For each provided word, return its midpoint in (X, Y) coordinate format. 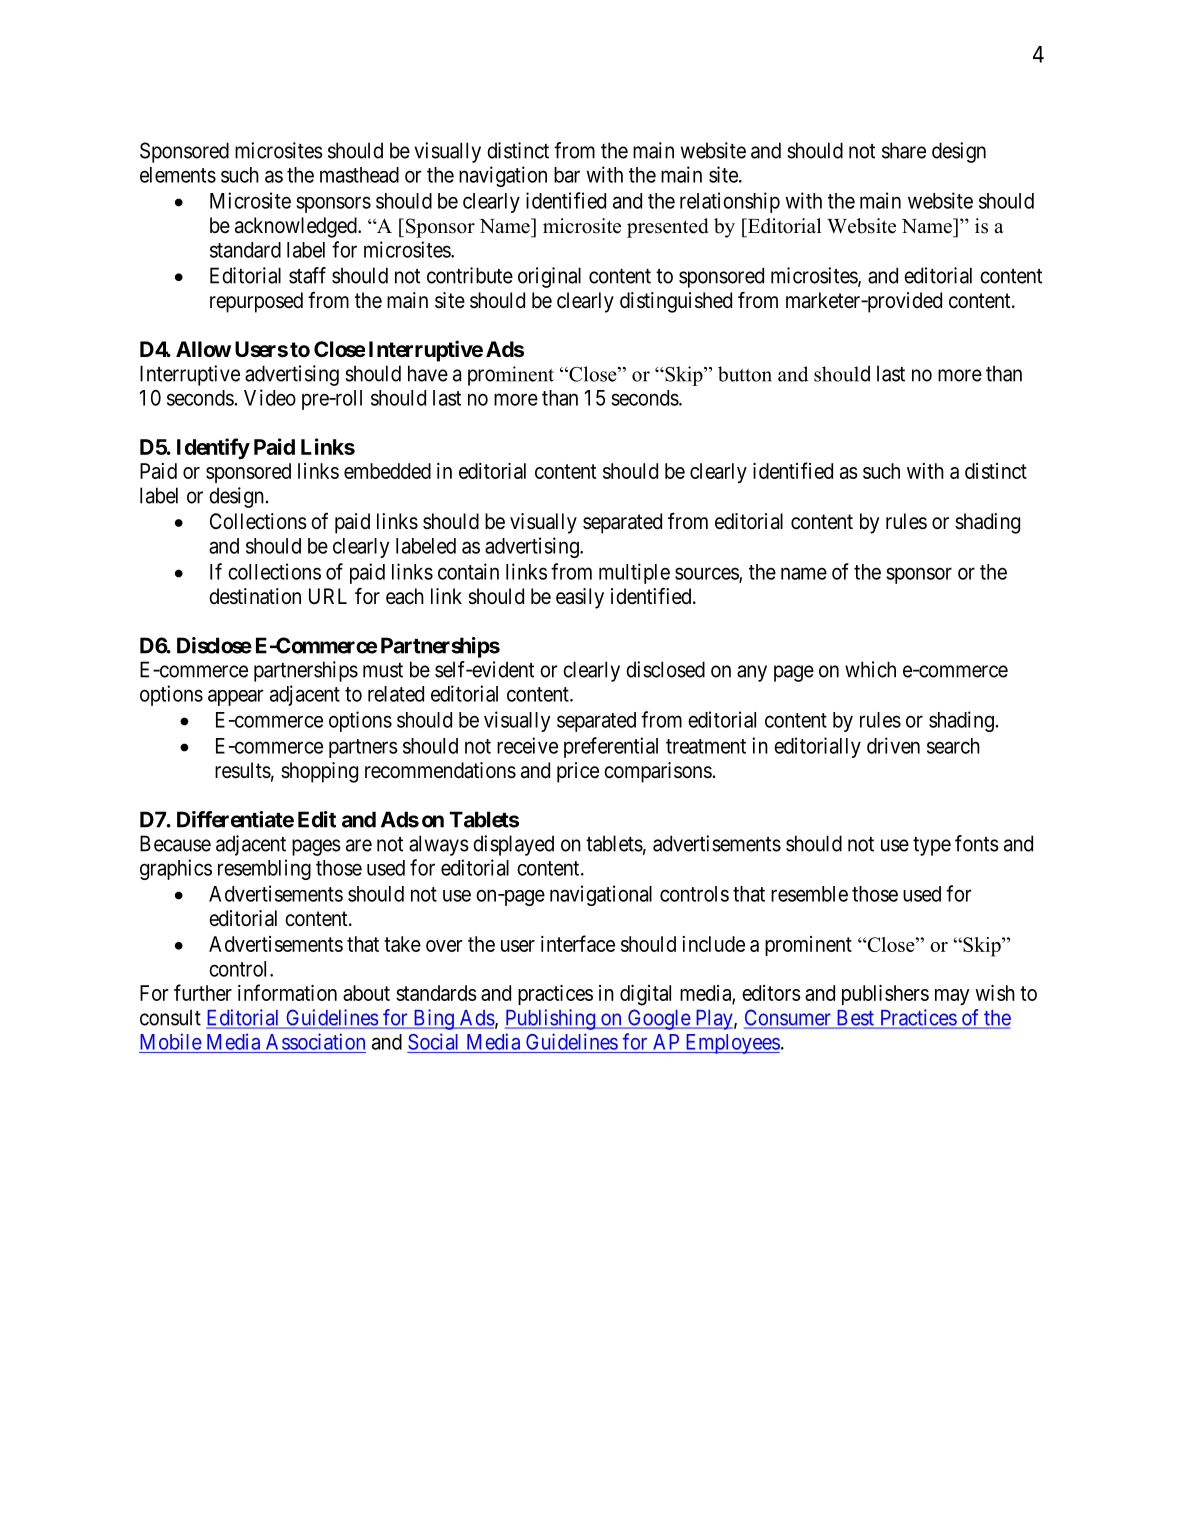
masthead (359, 175)
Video (270, 397)
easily (580, 598)
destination (255, 596)
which (870, 669)
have (428, 373)
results (243, 770)
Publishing (551, 1019)
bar (567, 175)
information (287, 992)
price (578, 772)
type (932, 846)
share (904, 150)
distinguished (676, 302)
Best (855, 1019)
